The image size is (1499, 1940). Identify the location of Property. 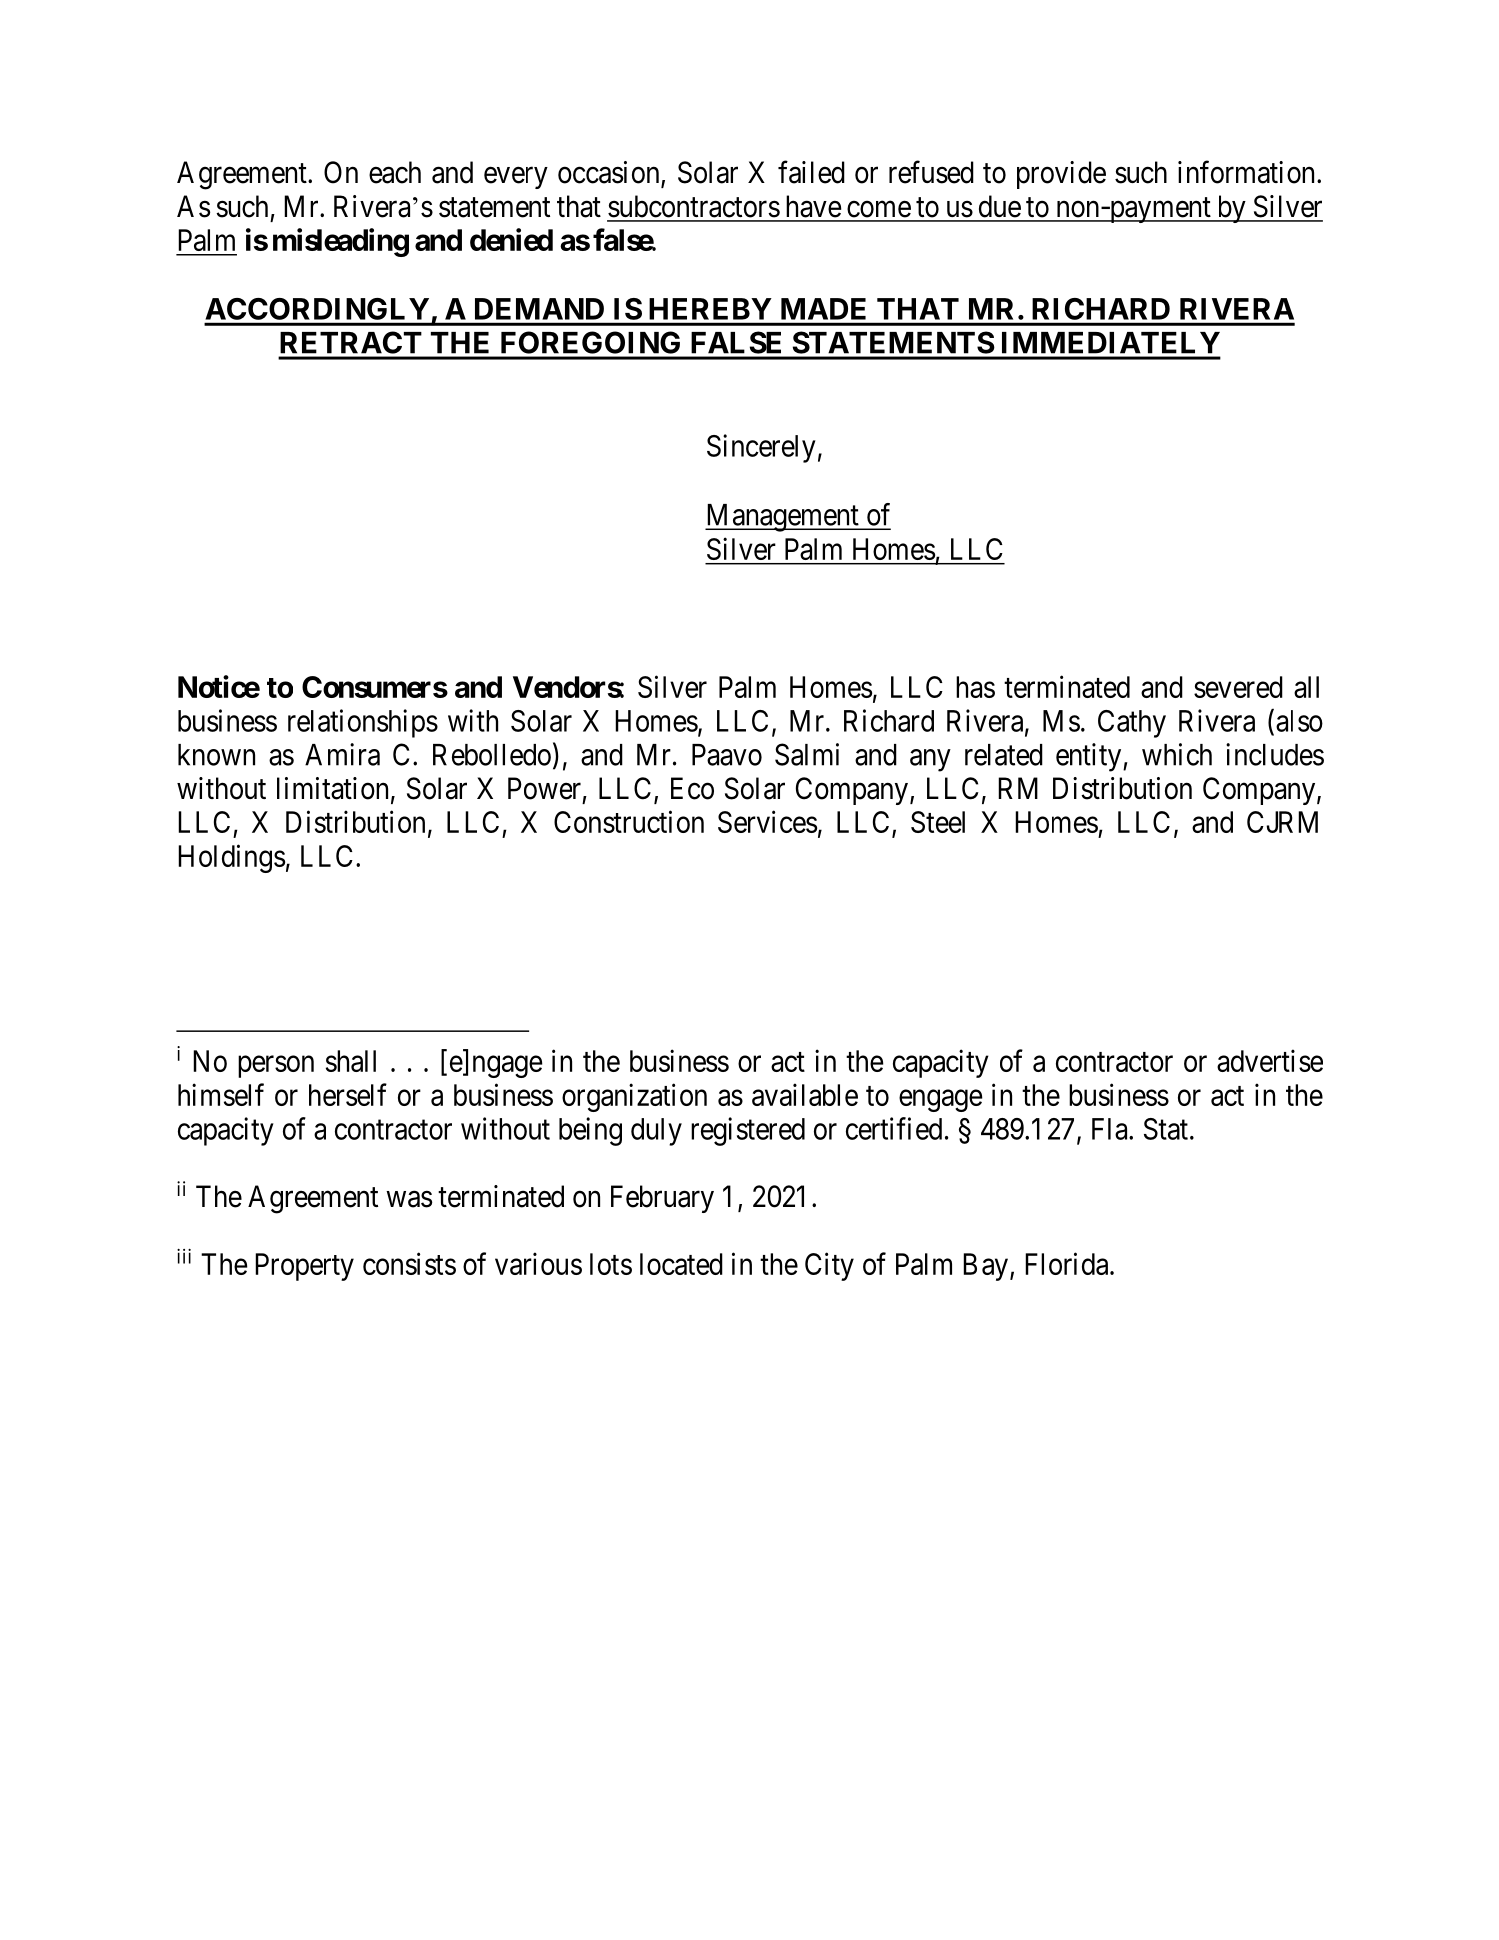
(304, 1267).
